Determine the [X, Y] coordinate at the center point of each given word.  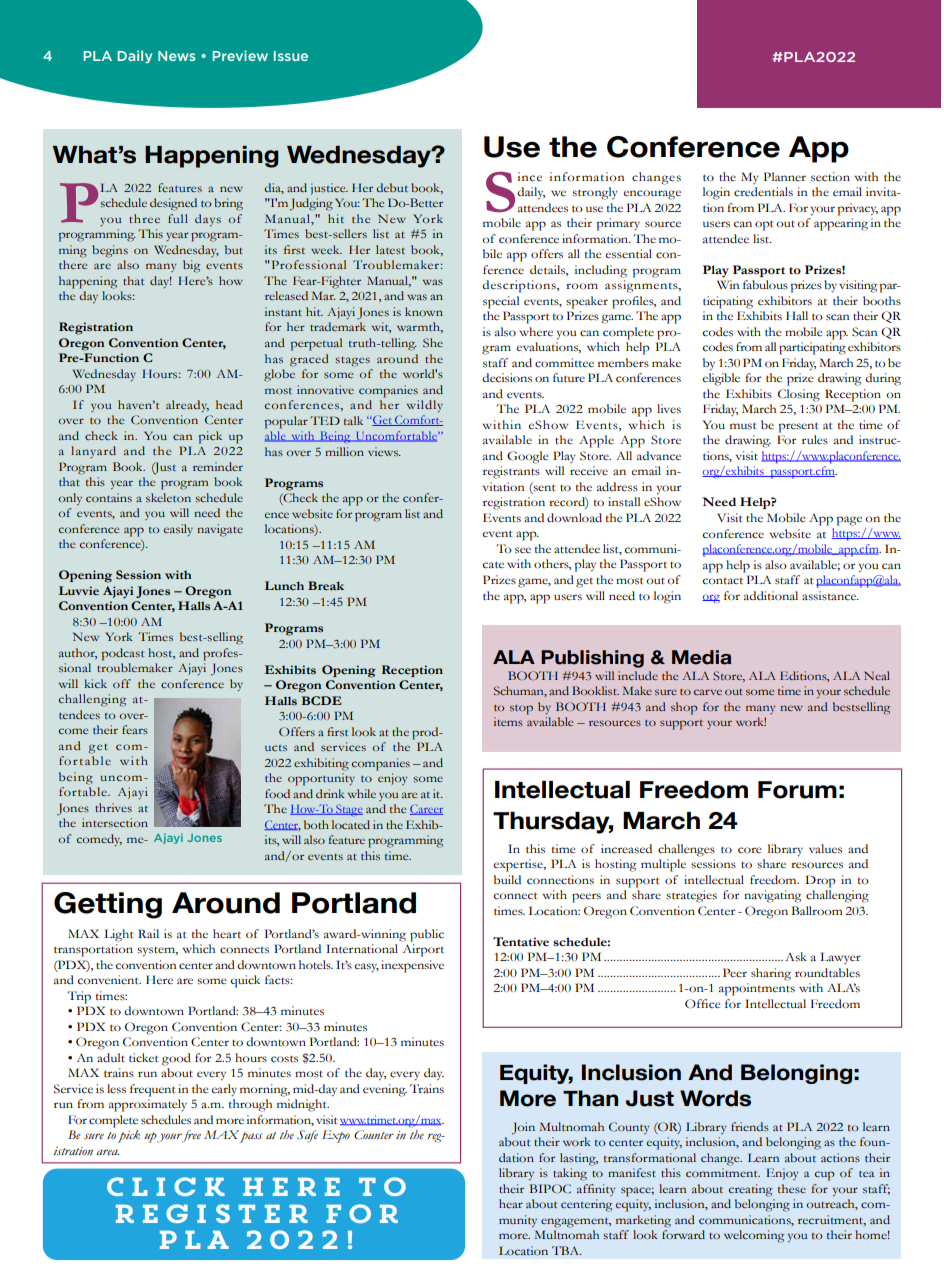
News [176, 56]
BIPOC [550, 1189]
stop [521, 710]
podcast [123, 654]
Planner [785, 176]
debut [392, 187]
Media [701, 657]
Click [166, 1186]
